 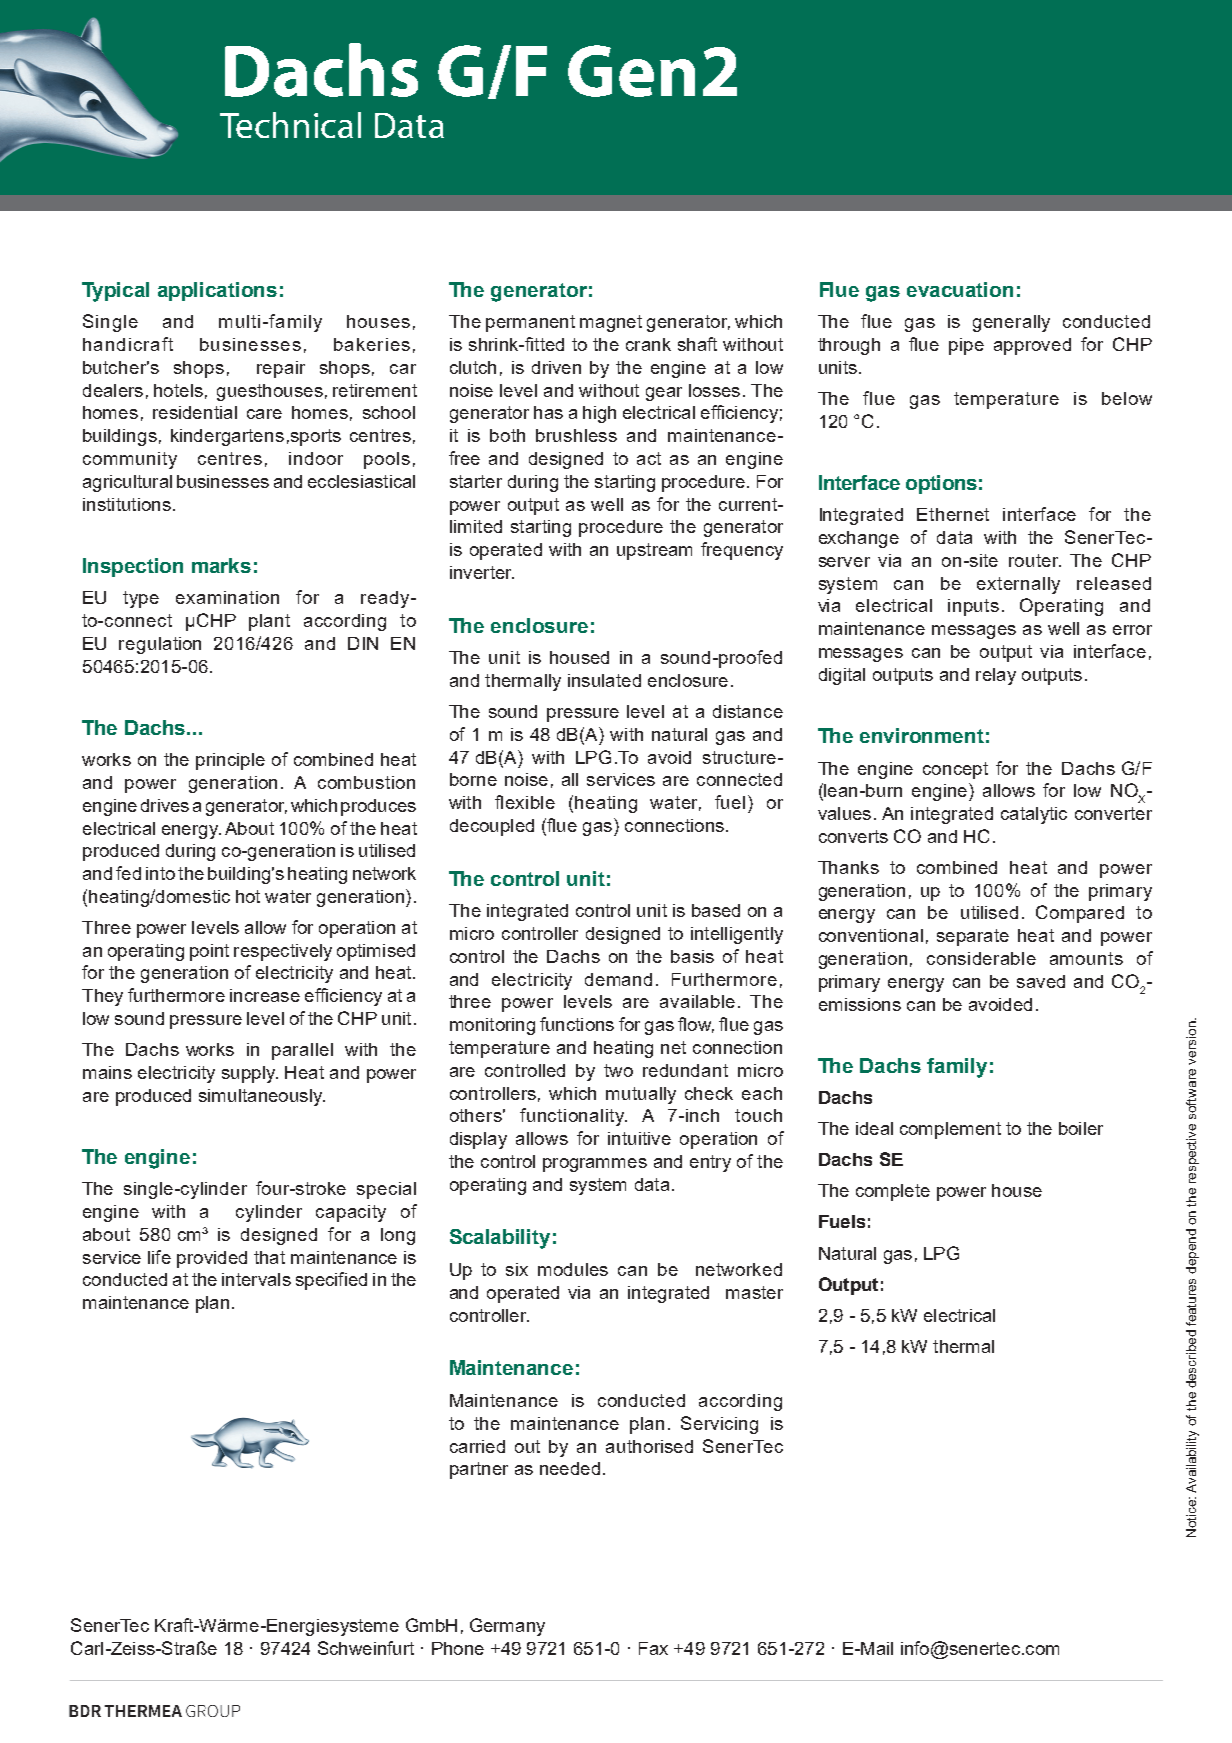 What do you see at coordinates (719, 1425) in the screenshot?
I see `Servicing` at bounding box center [719, 1425].
